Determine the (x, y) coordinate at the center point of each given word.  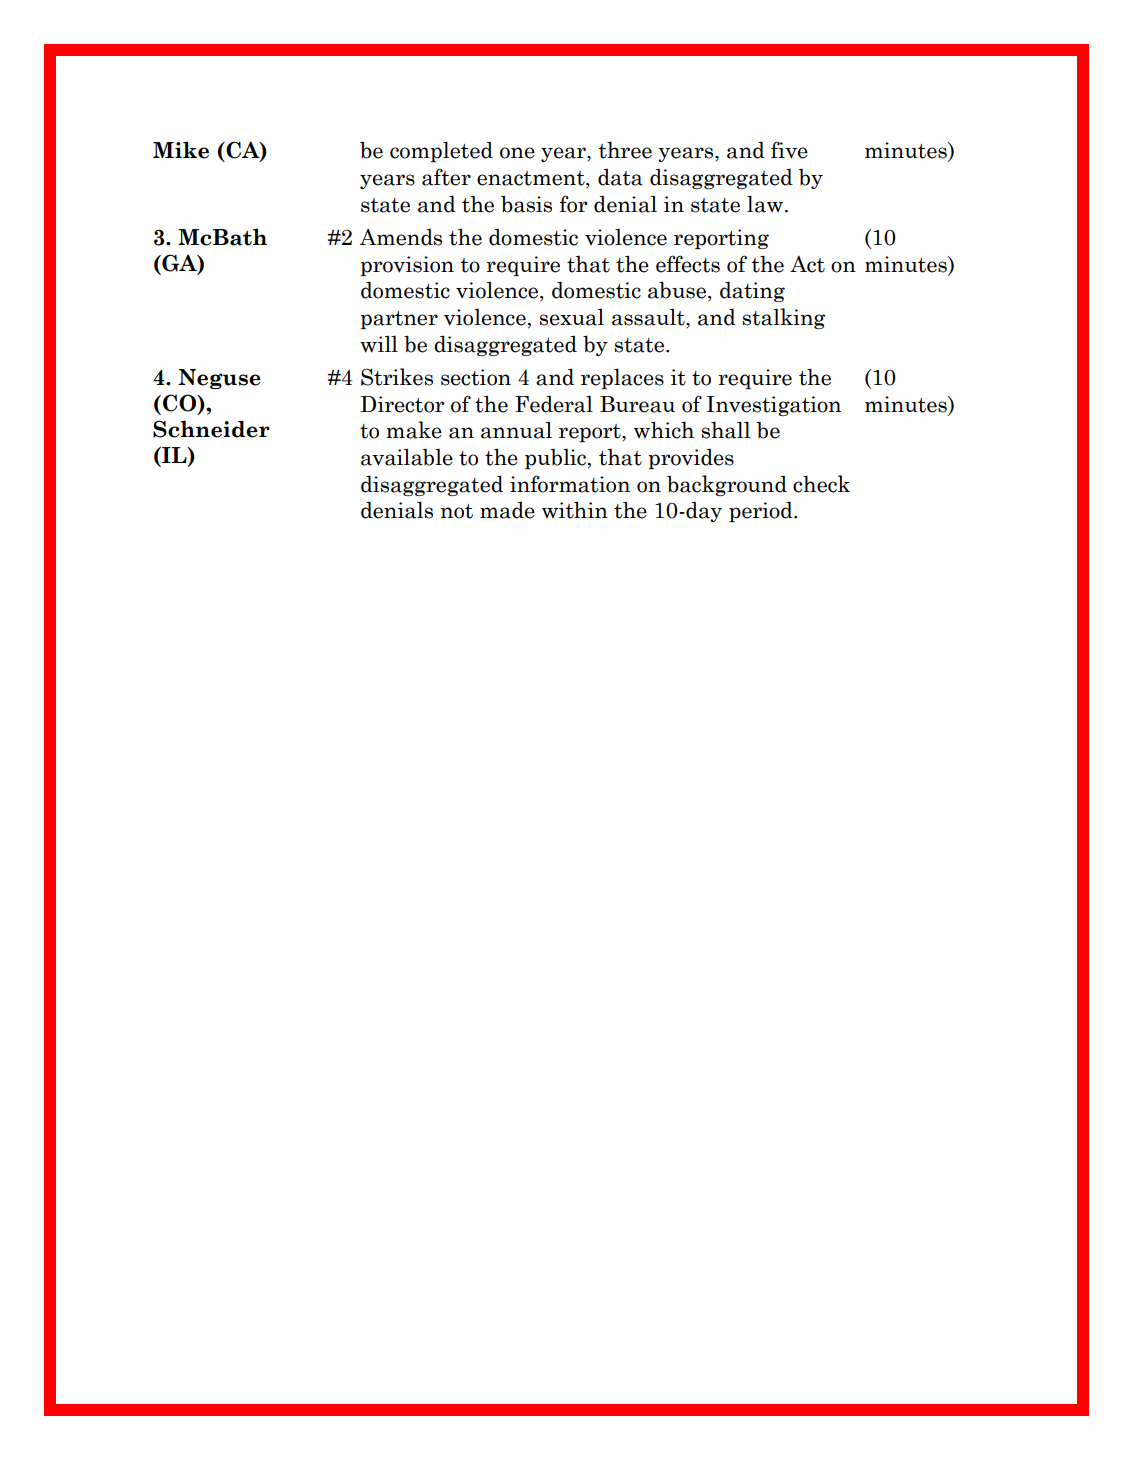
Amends (401, 237)
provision (407, 266)
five (789, 150)
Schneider (211, 429)
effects (688, 264)
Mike (181, 150)
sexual (571, 317)
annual (516, 430)
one (517, 153)
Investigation (774, 406)
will (379, 344)
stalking (783, 318)
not (456, 511)
